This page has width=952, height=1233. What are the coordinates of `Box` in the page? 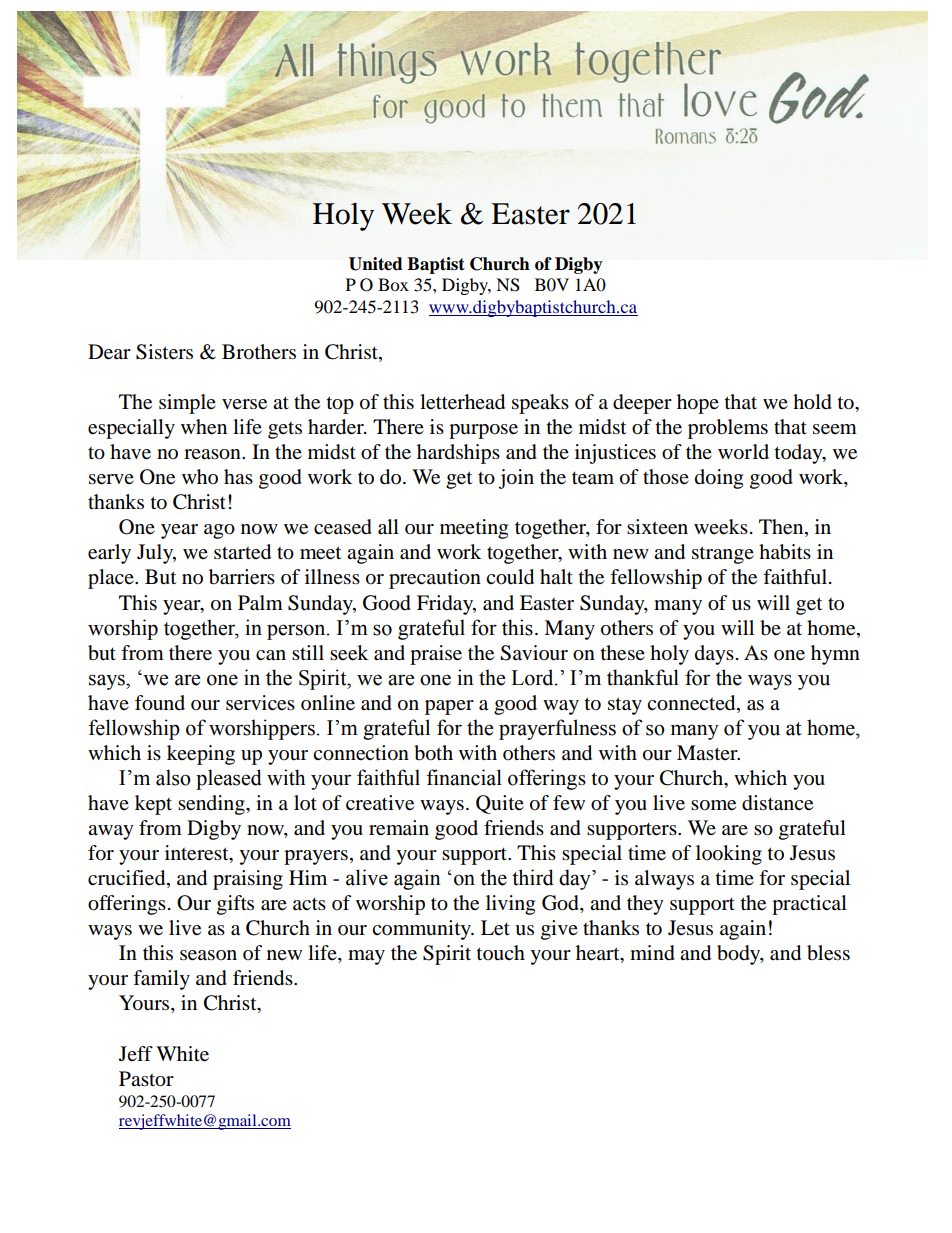 It's located at (393, 284).
